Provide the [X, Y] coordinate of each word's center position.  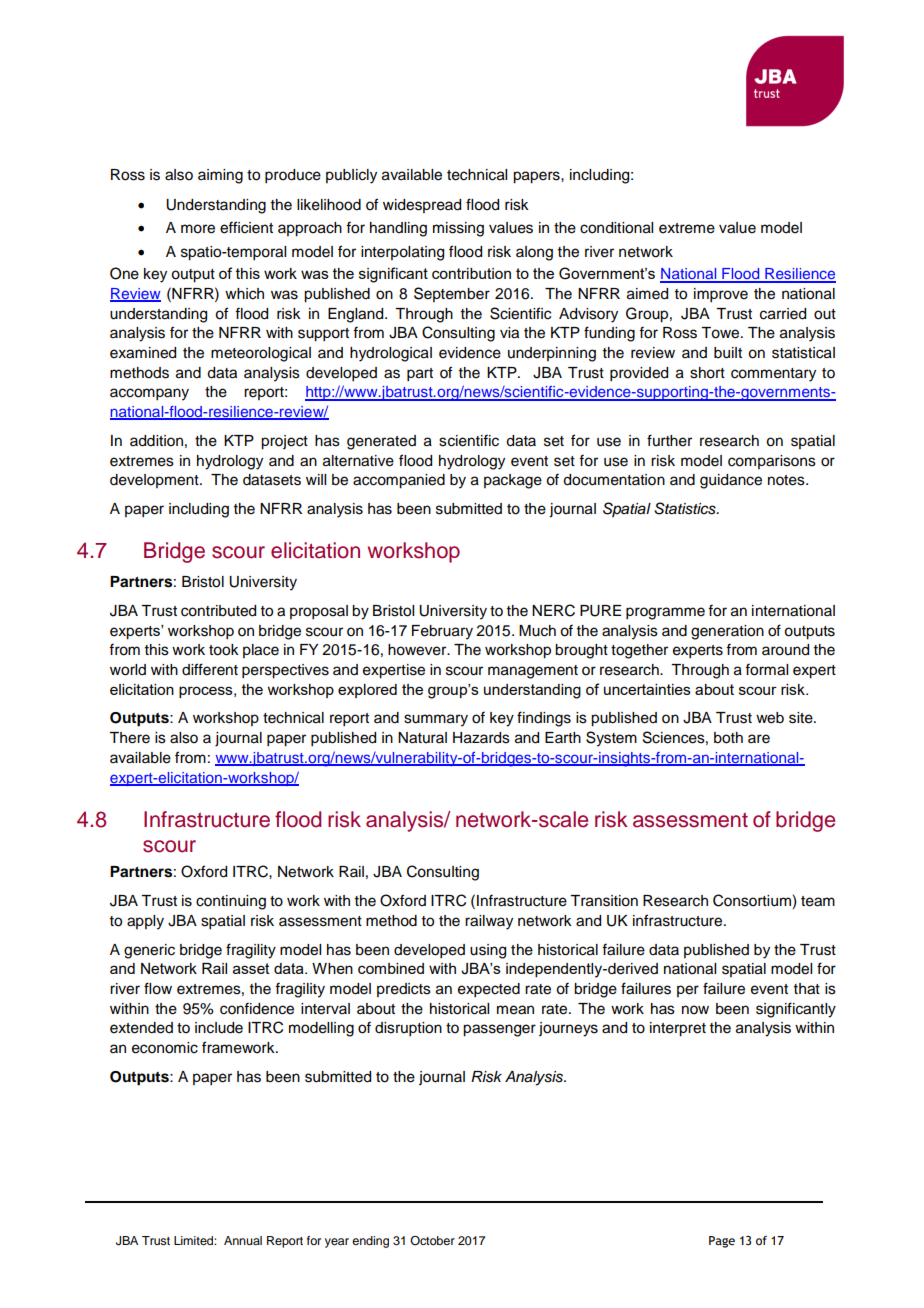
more [198, 229]
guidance [731, 481]
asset [251, 968]
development [155, 481]
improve [721, 295]
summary [436, 720]
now [695, 1010]
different [210, 669]
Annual [243, 1240]
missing [458, 229]
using [488, 951]
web [770, 718]
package [513, 481]
